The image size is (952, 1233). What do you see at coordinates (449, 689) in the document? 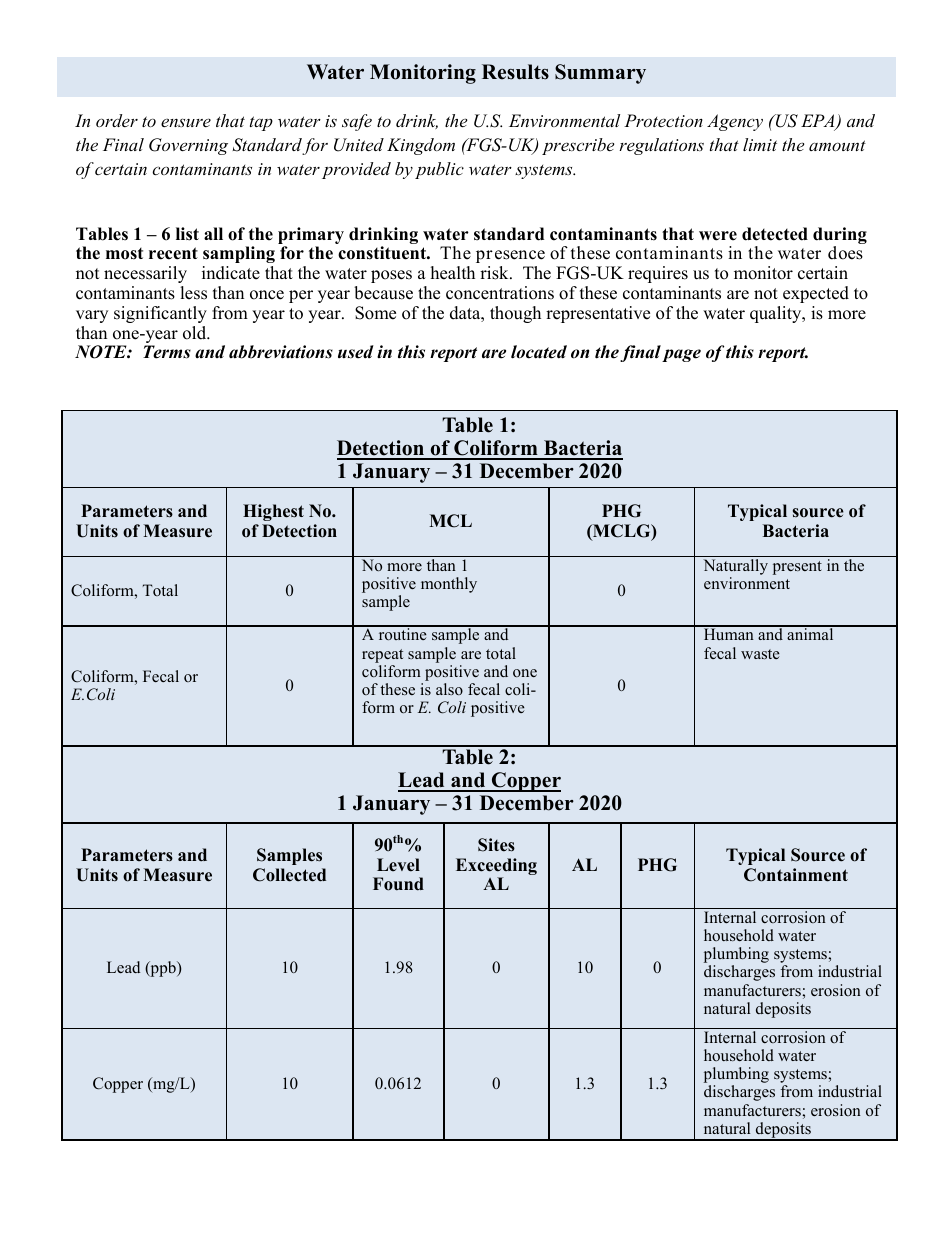
I see `also` at bounding box center [449, 689].
